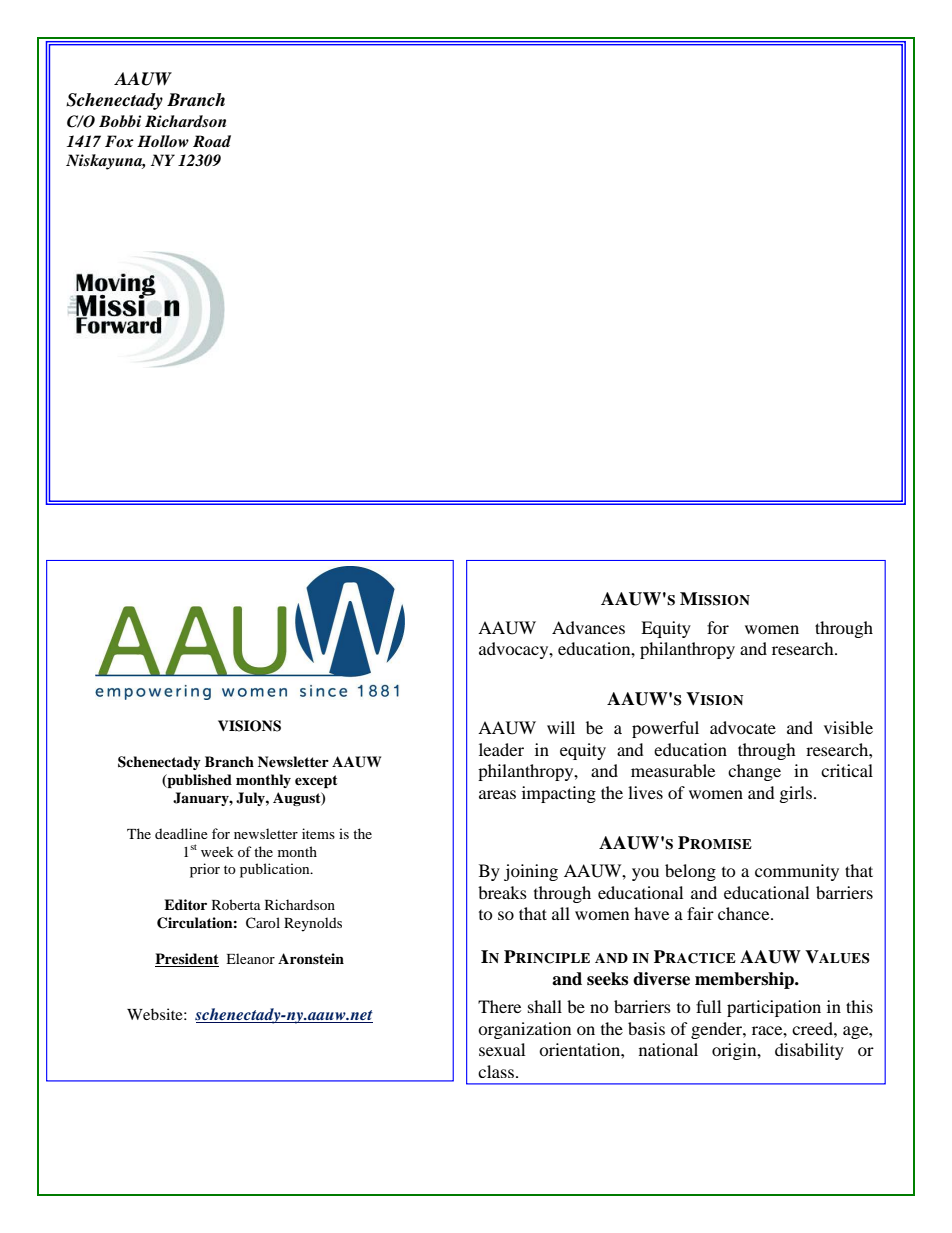 Image resolution: width=952 pixels, height=1233 pixels. Describe the element at coordinates (187, 960) in the page. I see `President` at that location.
